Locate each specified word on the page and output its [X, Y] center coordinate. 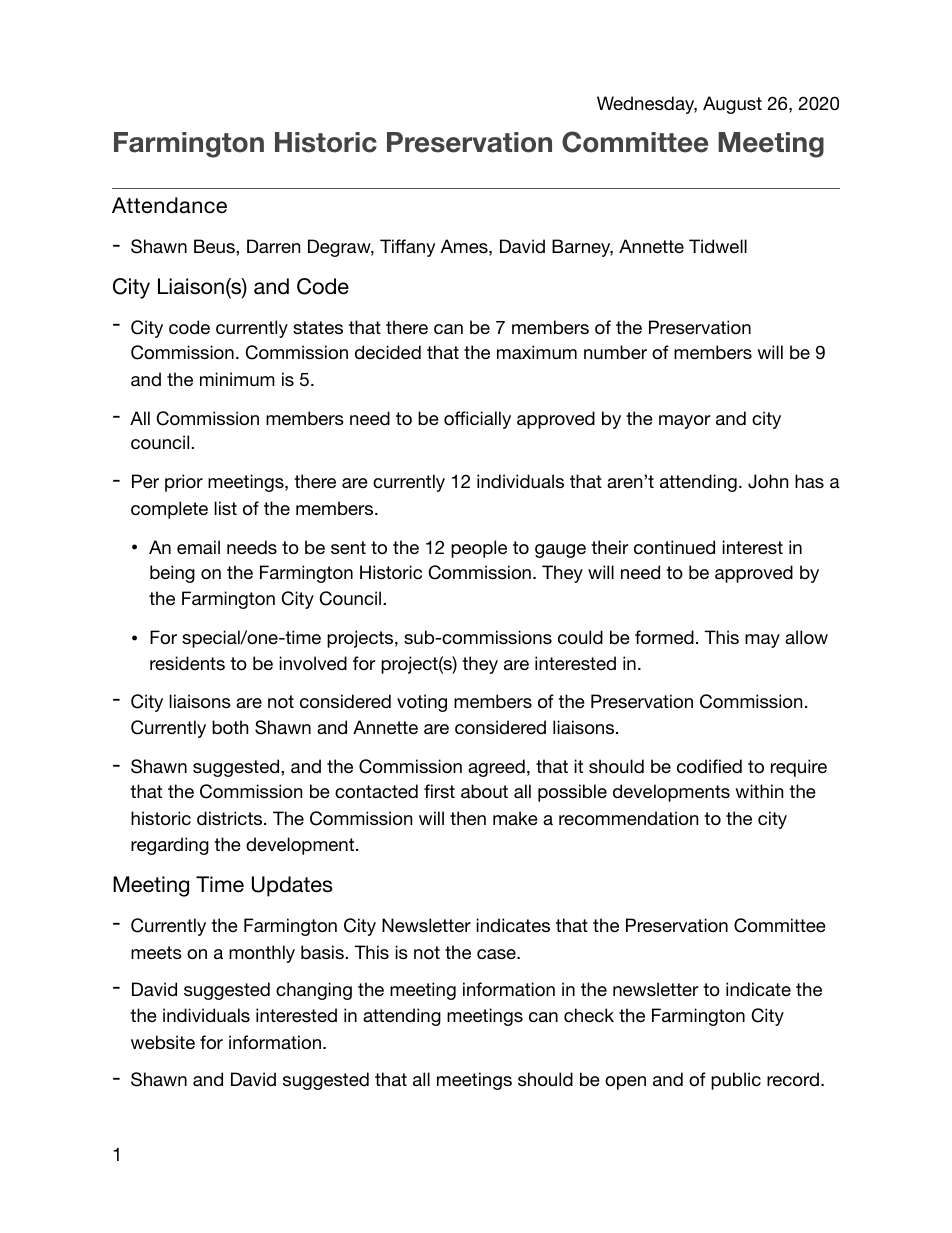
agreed [496, 768]
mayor [684, 422]
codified [709, 766]
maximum [537, 352]
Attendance [169, 205]
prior [184, 483]
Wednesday [647, 105]
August [732, 105]
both [230, 727]
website [163, 1042]
